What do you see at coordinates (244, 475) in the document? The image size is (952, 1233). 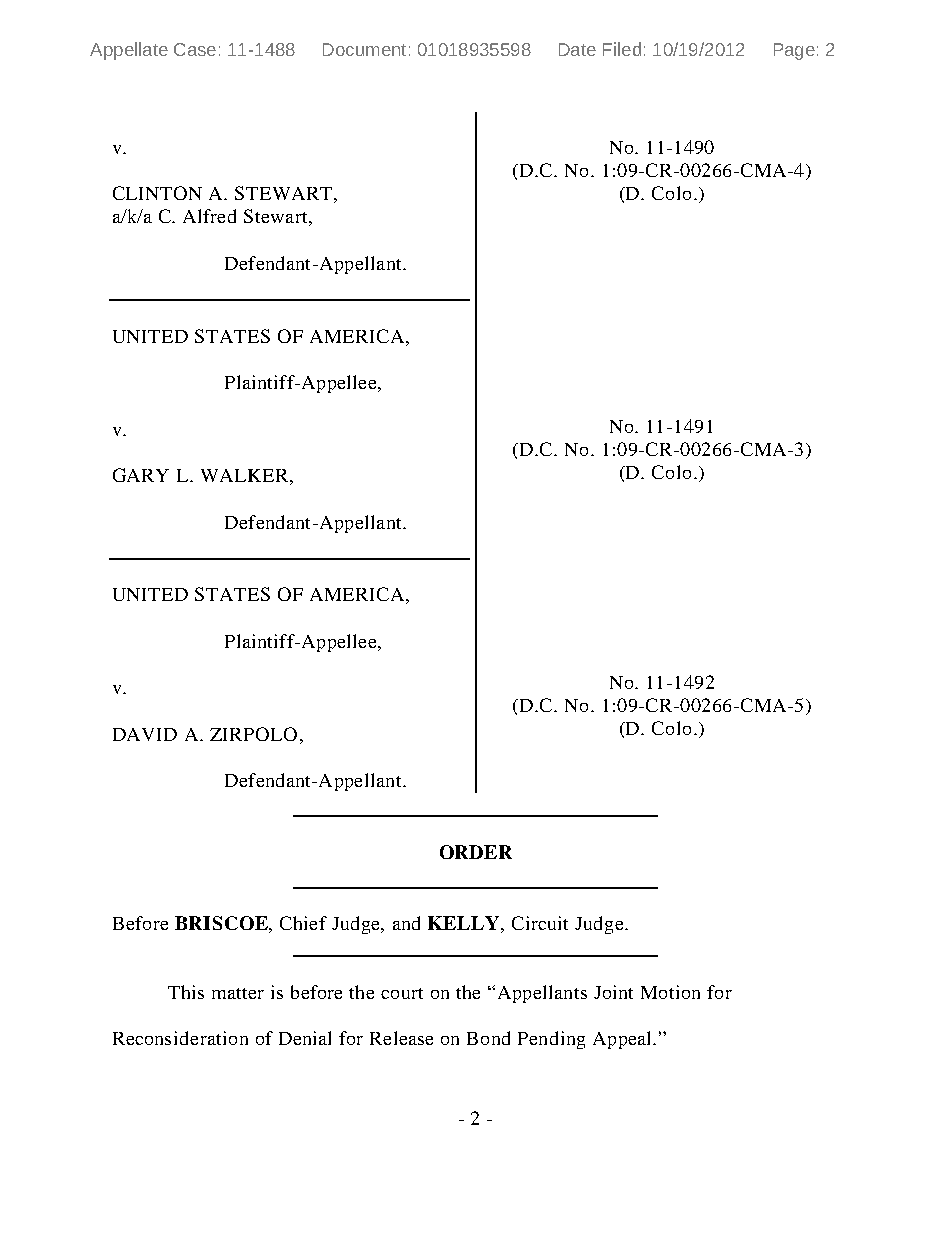 I see `WALKER` at bounding box center [244, 475].
